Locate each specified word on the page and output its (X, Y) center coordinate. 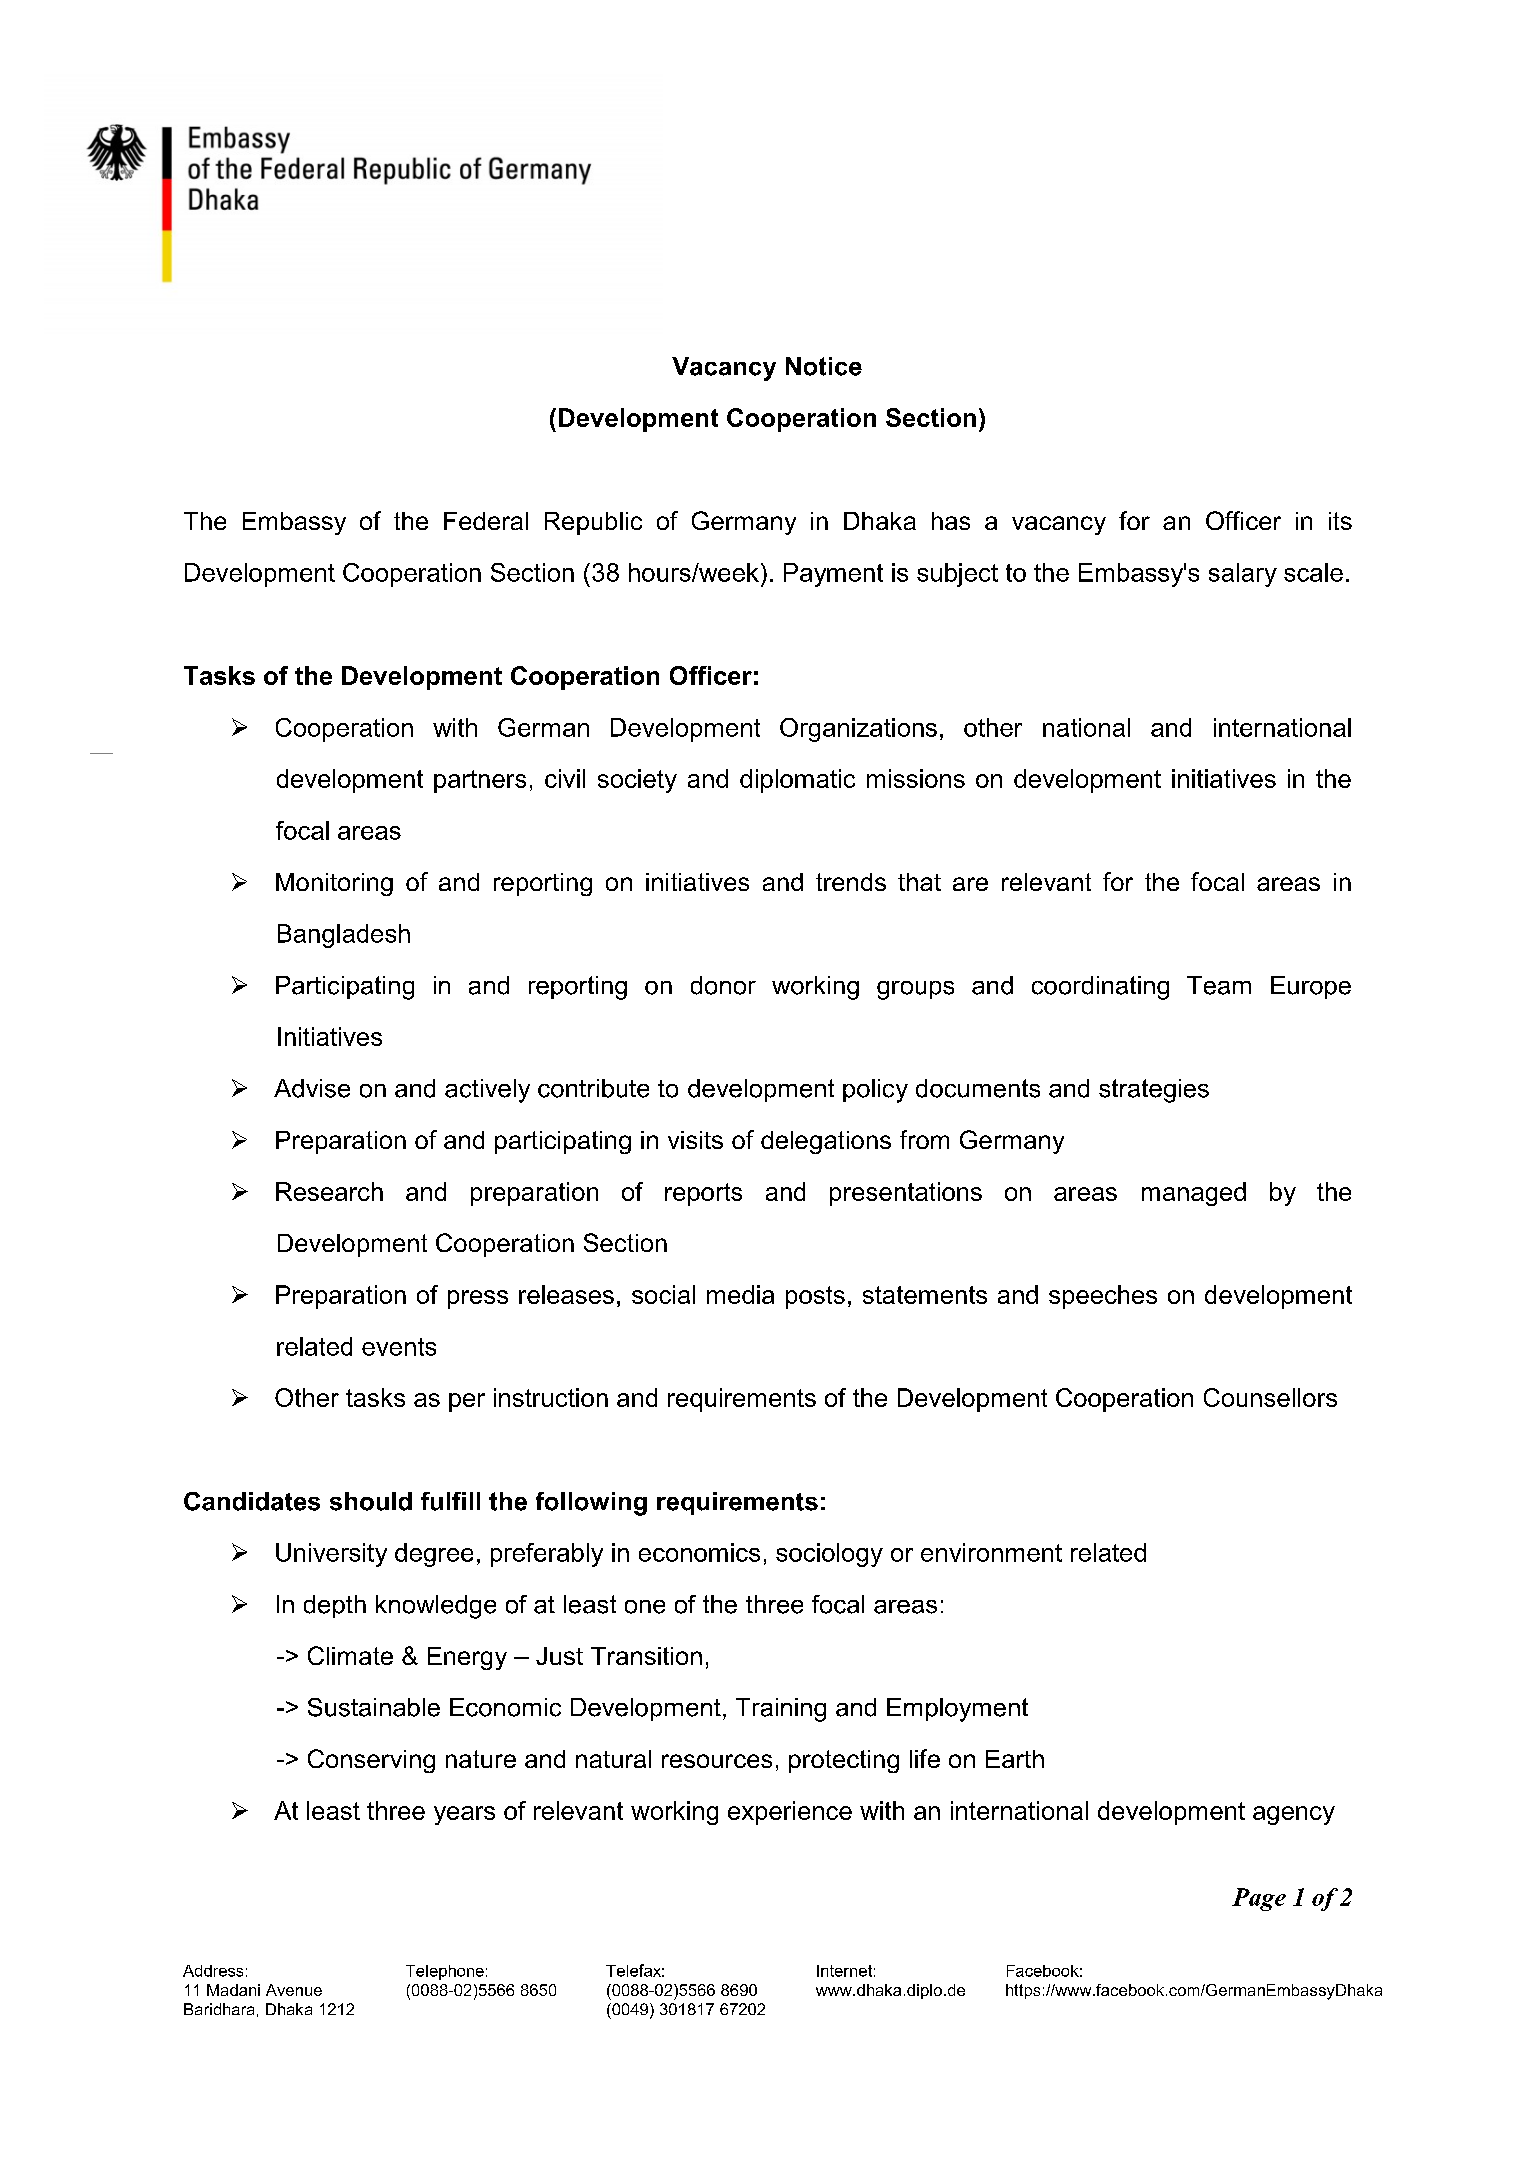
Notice (824, 366)
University (331, 1555)
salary (1243, 575)
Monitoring (334, 884)
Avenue (294, 1990)
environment (991, 1552)
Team (1219, 985)
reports (703, 1194)
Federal (486, 521)
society (637, 781)
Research (329, 1191)
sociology (829, 1555)
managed (1194, 1194)
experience (790, 1813)
